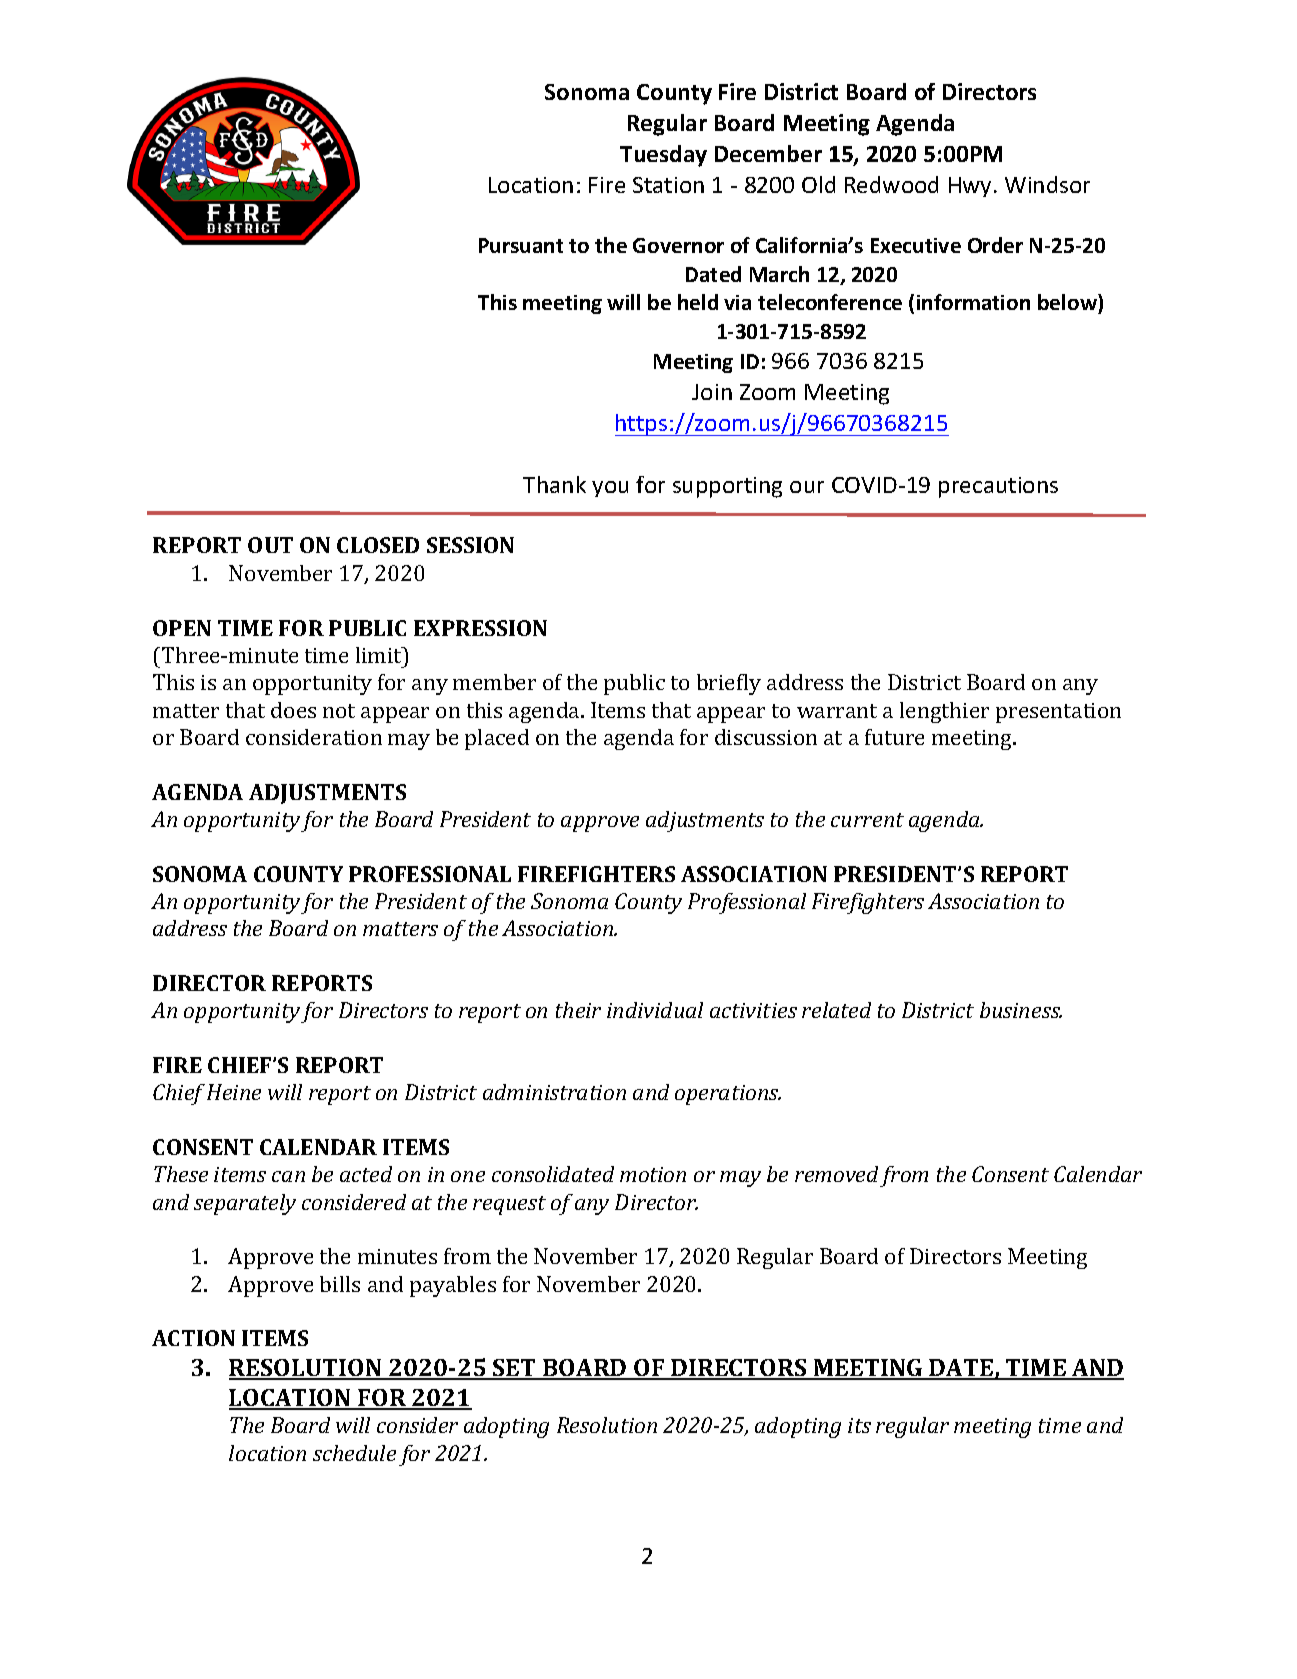 This screenshot has height=1679, width=1297. Describe the element at coordinates (859, 1425) in the screenshot. I see `its` at that location.
